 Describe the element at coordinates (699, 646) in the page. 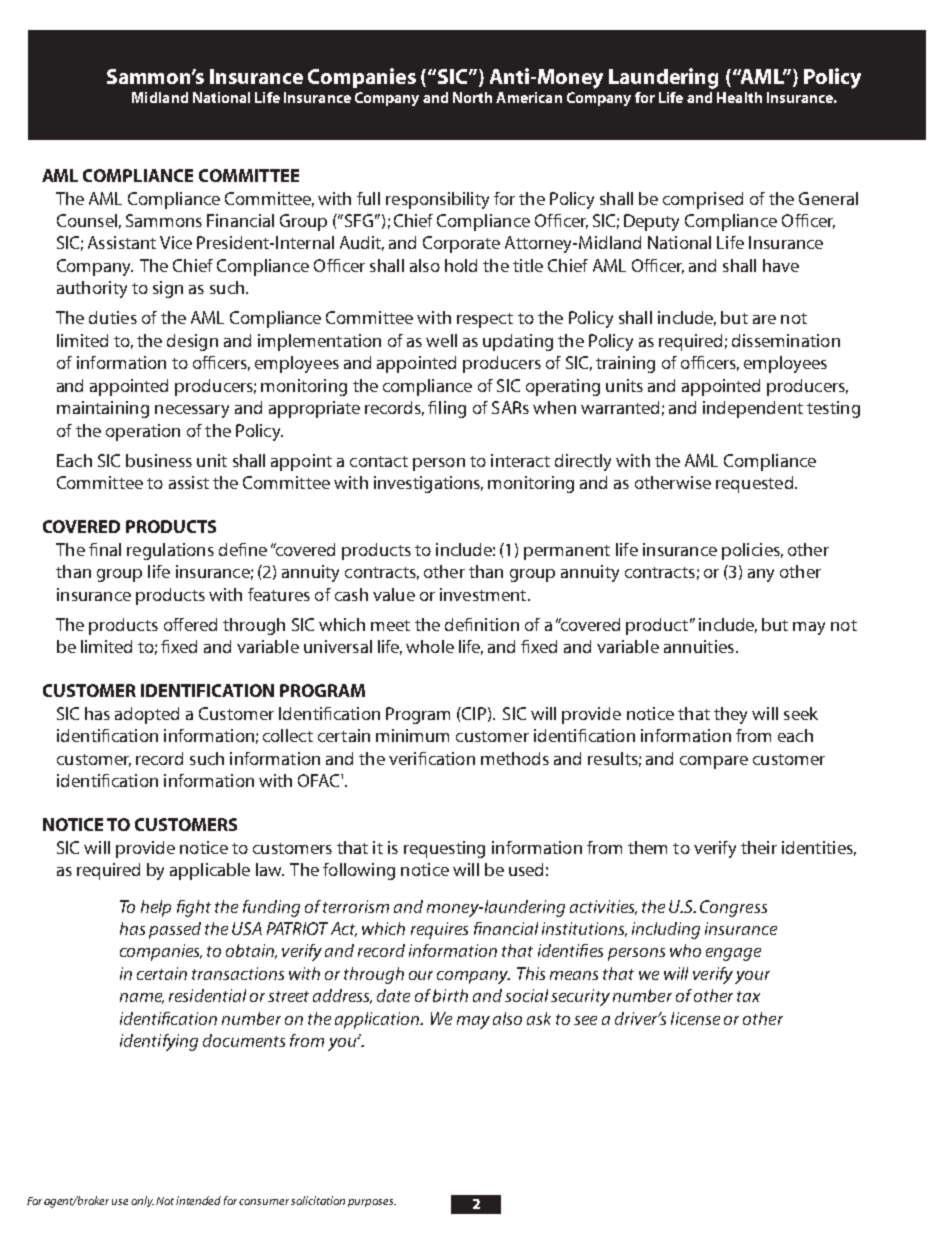

I see `annuities` at that location.
